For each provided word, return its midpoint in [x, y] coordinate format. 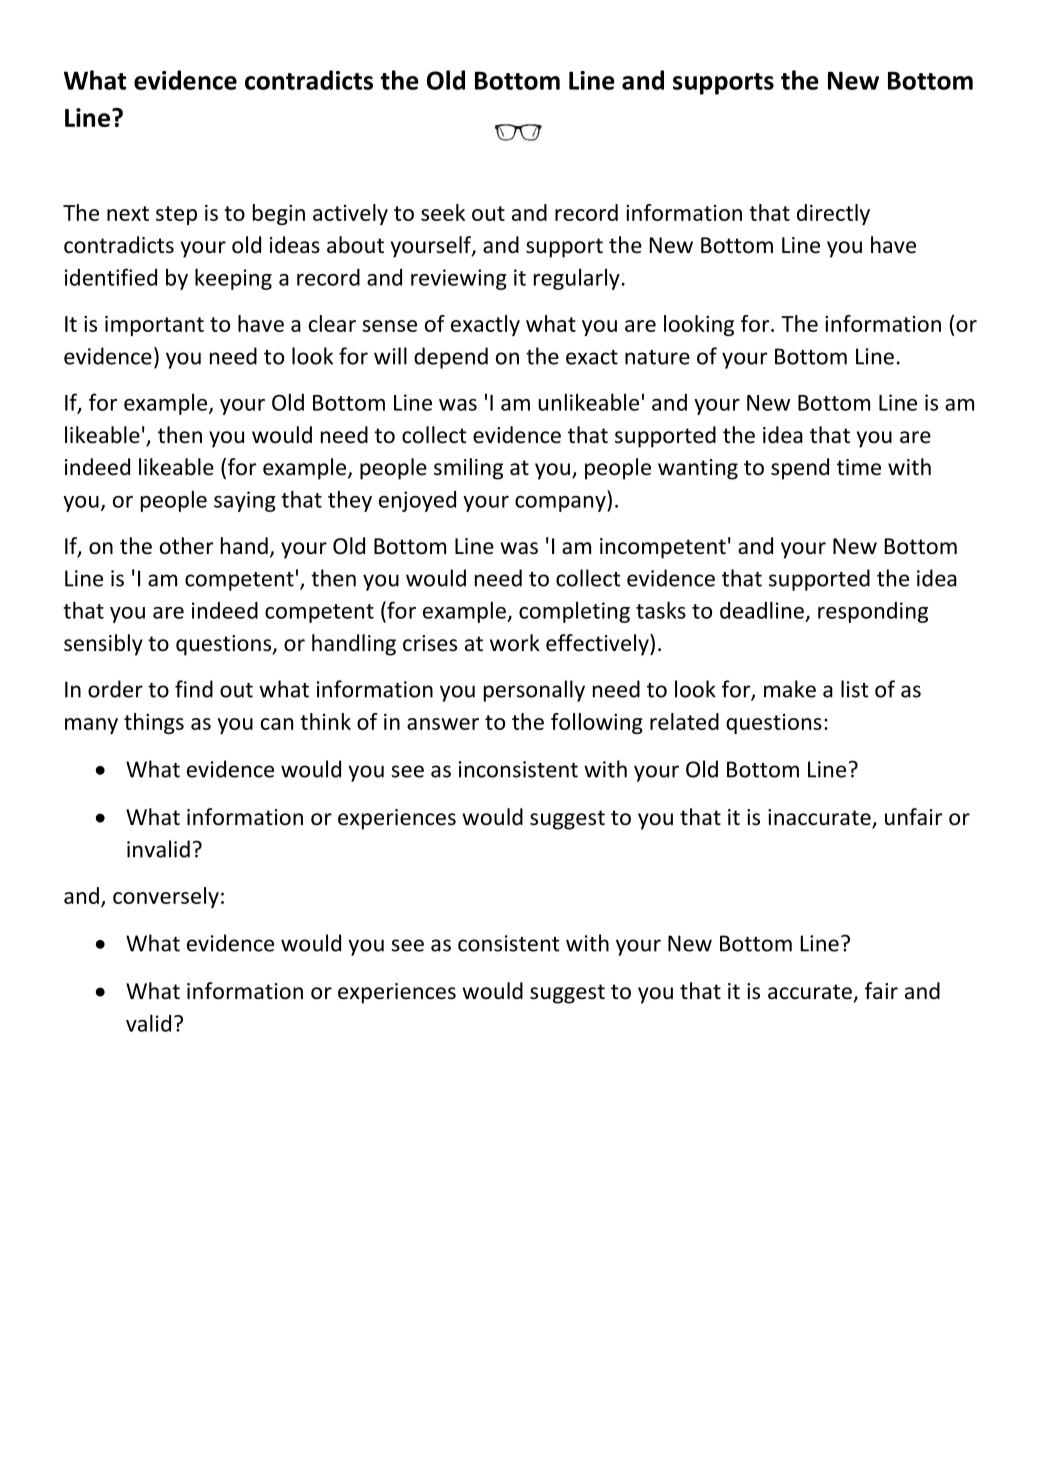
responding [873, 612]
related [684, 721]
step [176, 215]
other [186, 546]
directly [833, 214]
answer [443, 724]
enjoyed [417, 501]
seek [443, 212]
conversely [166, 897]
